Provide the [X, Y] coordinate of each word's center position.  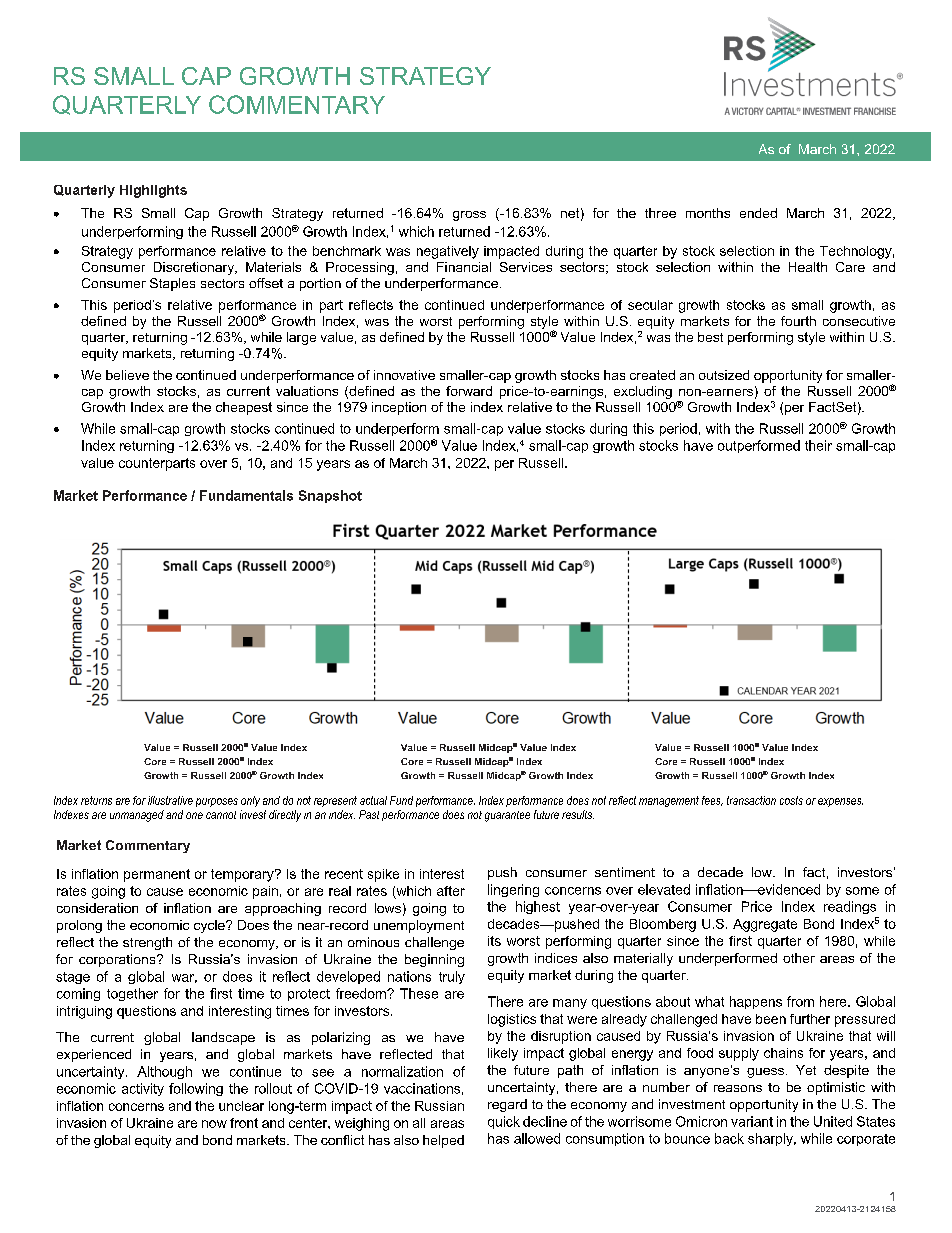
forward [469, 391]
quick [504, 1122]
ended [758, 213]
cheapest [244, 408]
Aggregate [765, 925]
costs [791, 800]
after [451, 891]
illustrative [170, 800]
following [196, 1089]
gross [469, 216]
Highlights [153, 191]
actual [373, 800]
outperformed [759, 446]
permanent [157, 875]
